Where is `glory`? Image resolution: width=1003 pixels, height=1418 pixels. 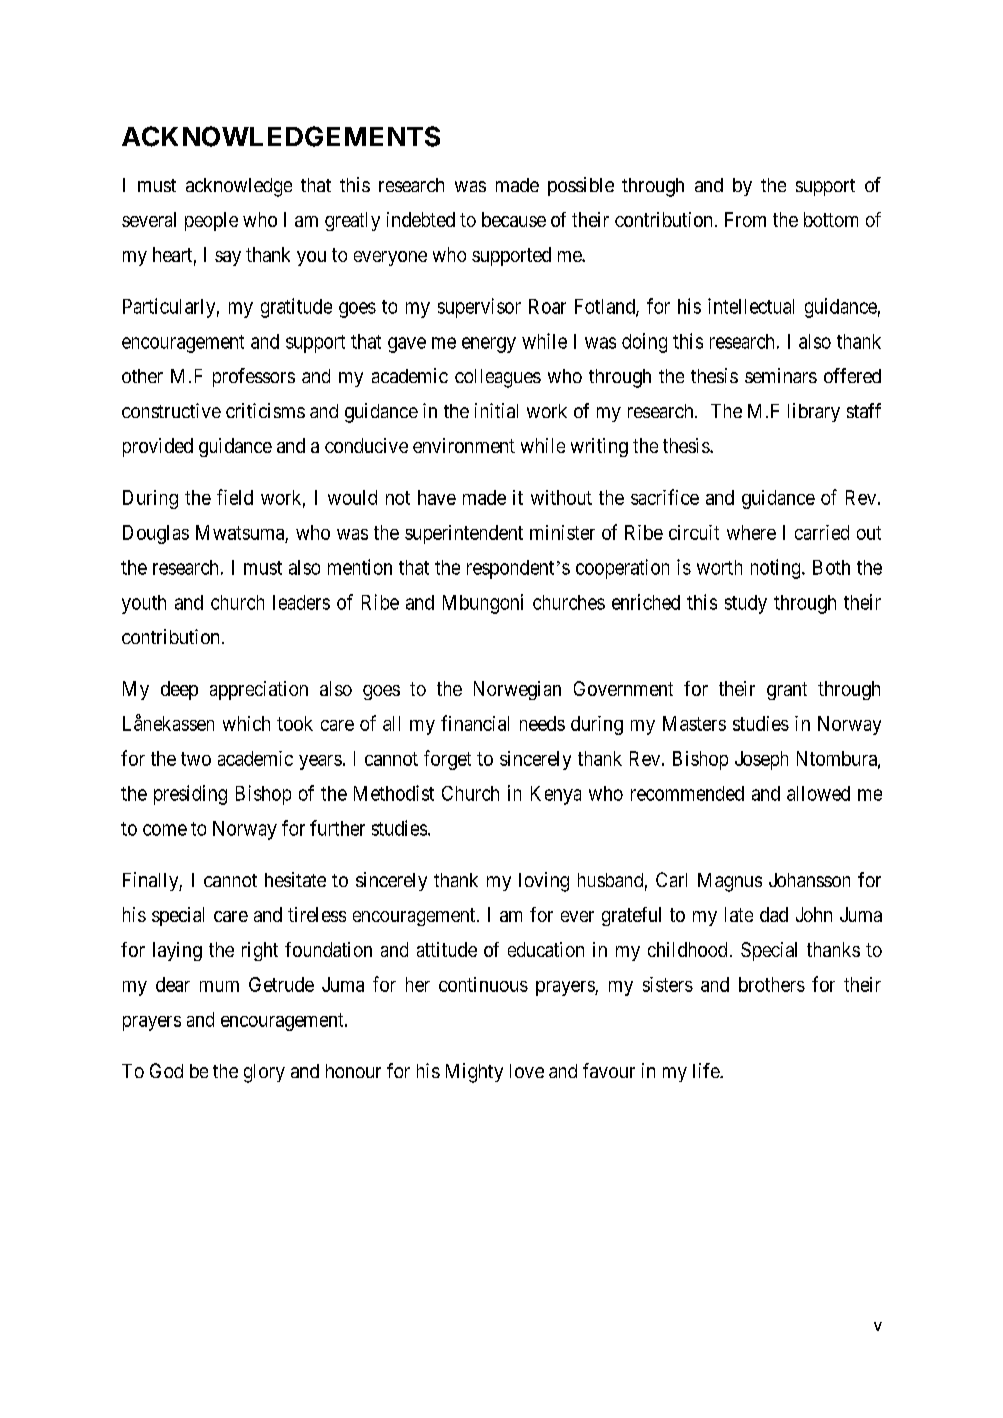 glory is located at coordinates (264, 1073).
